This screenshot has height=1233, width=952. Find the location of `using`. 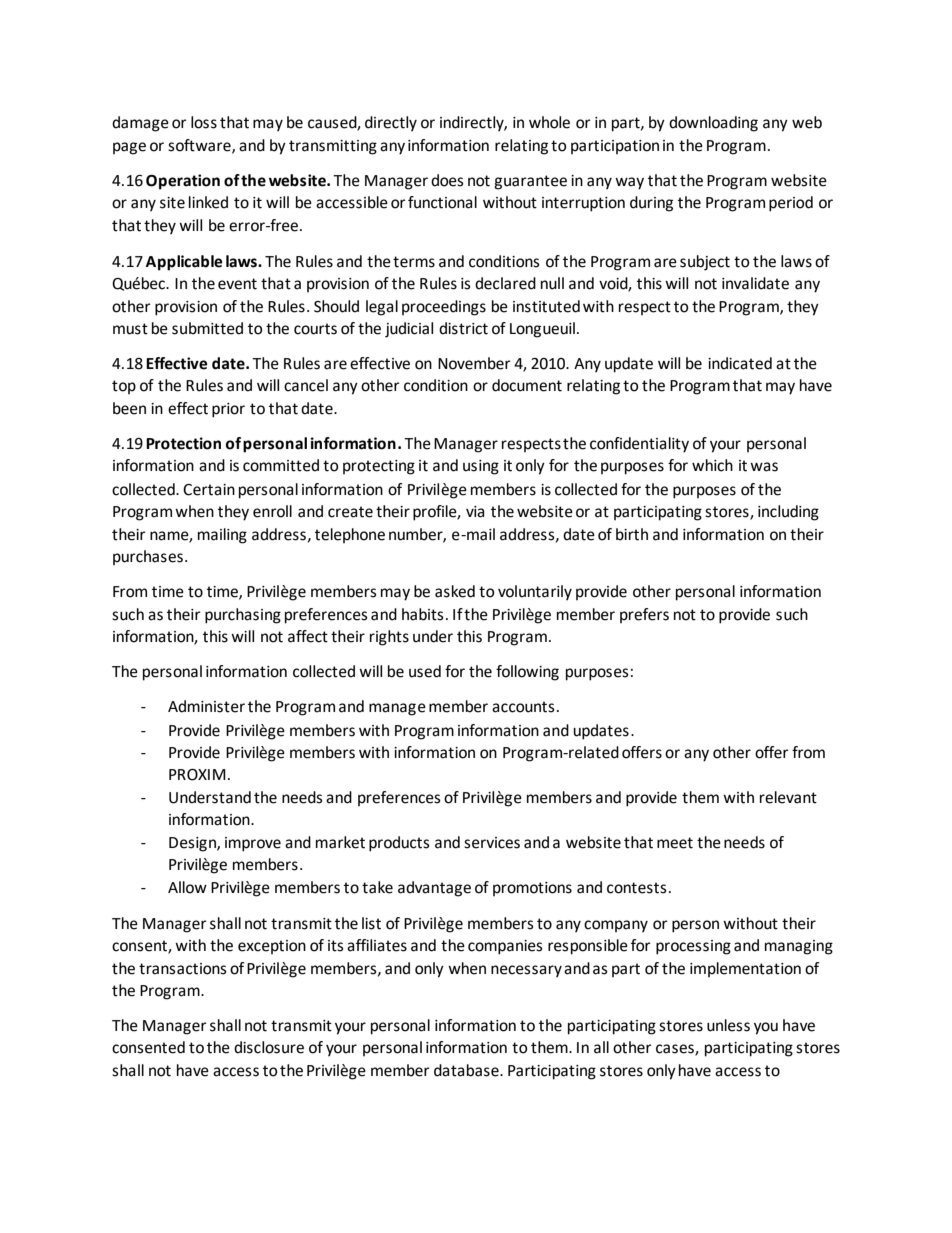

using is located at coordinates (481, 467).
